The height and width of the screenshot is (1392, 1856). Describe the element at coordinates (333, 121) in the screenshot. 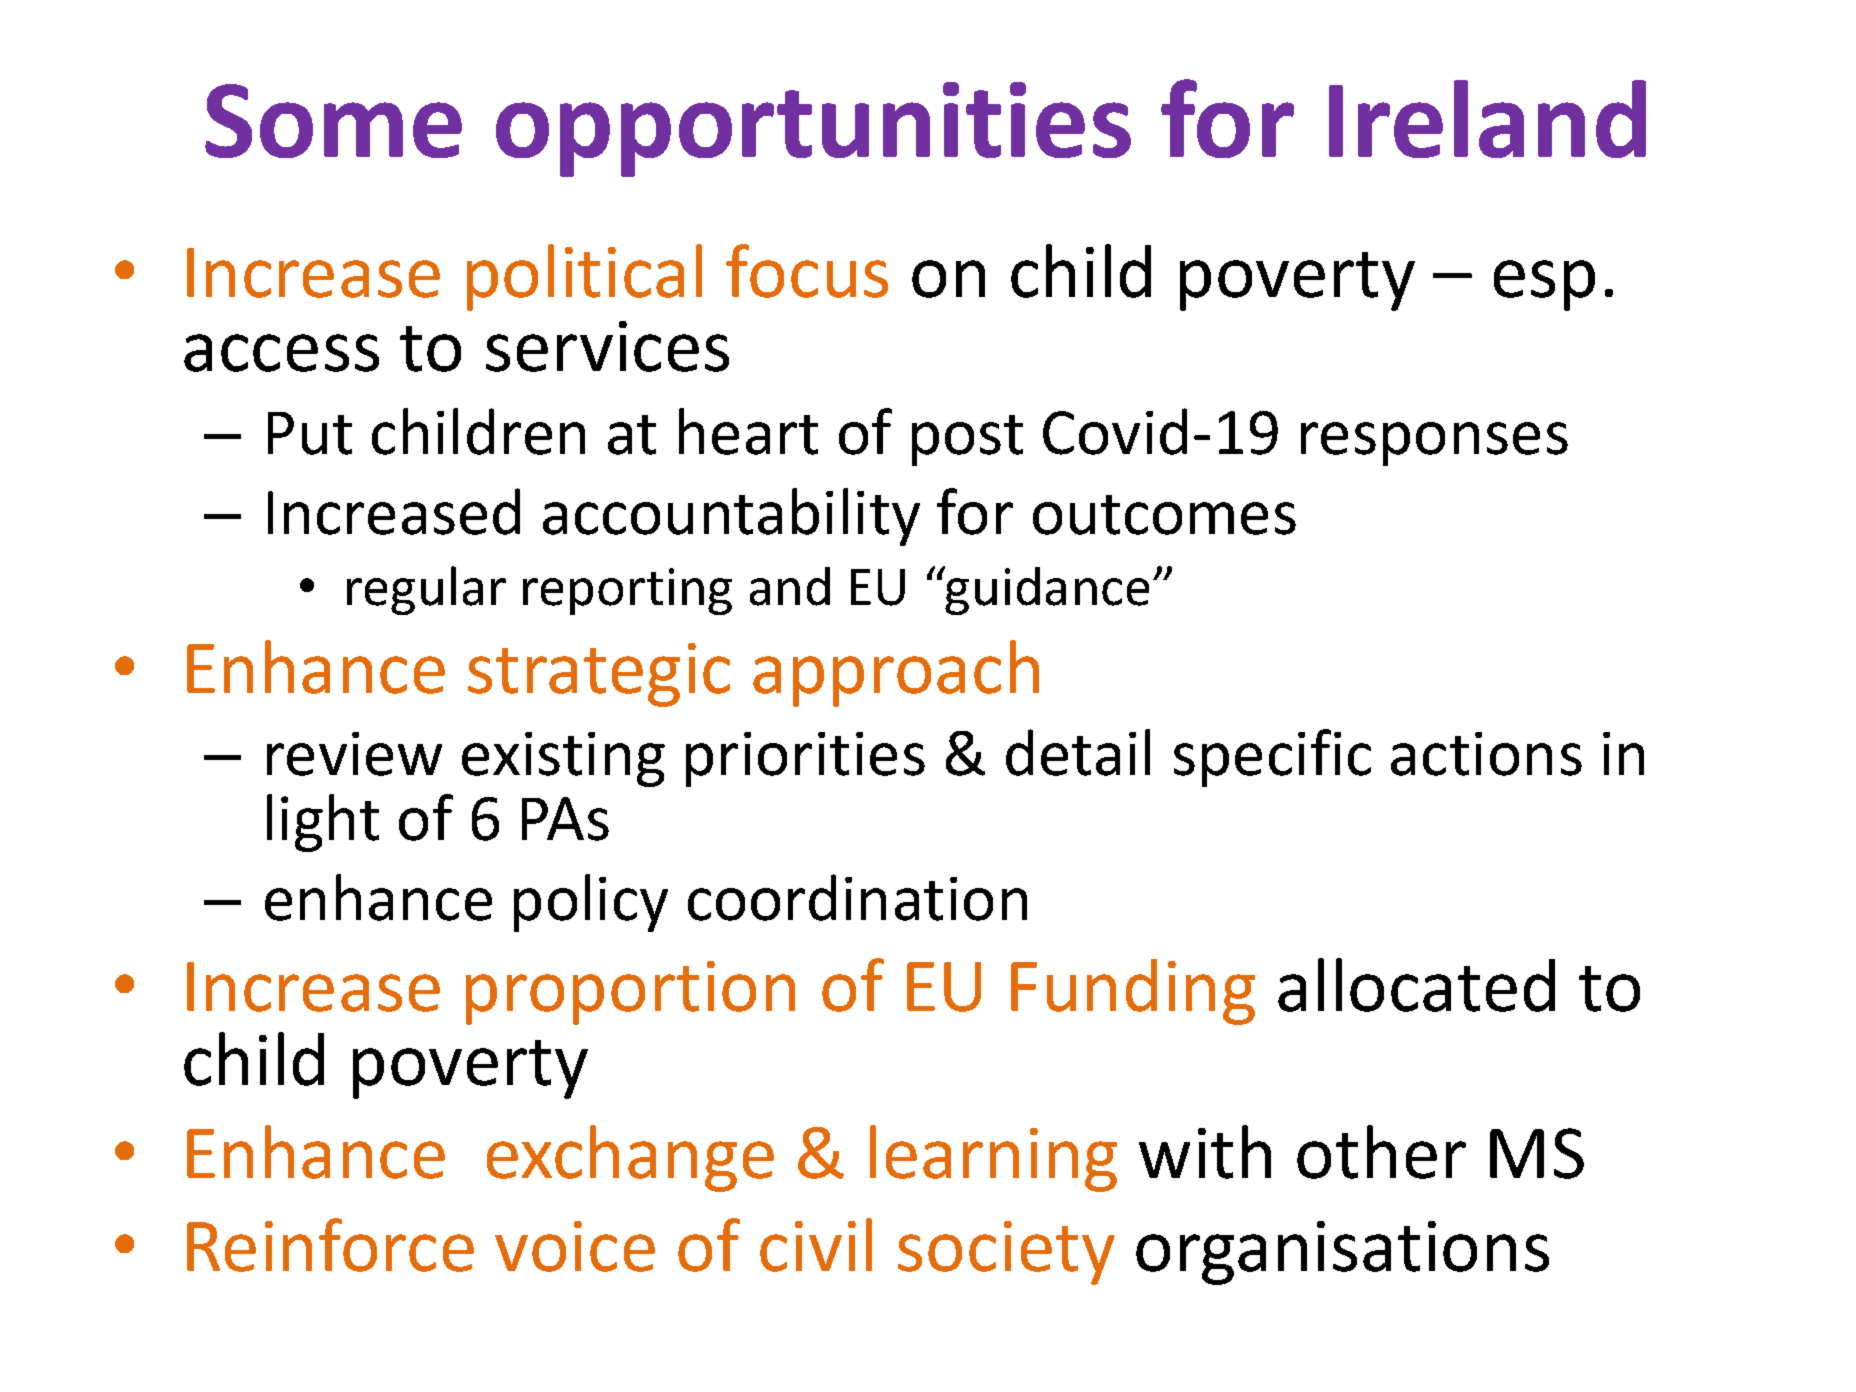

I see `Some` at that location.
